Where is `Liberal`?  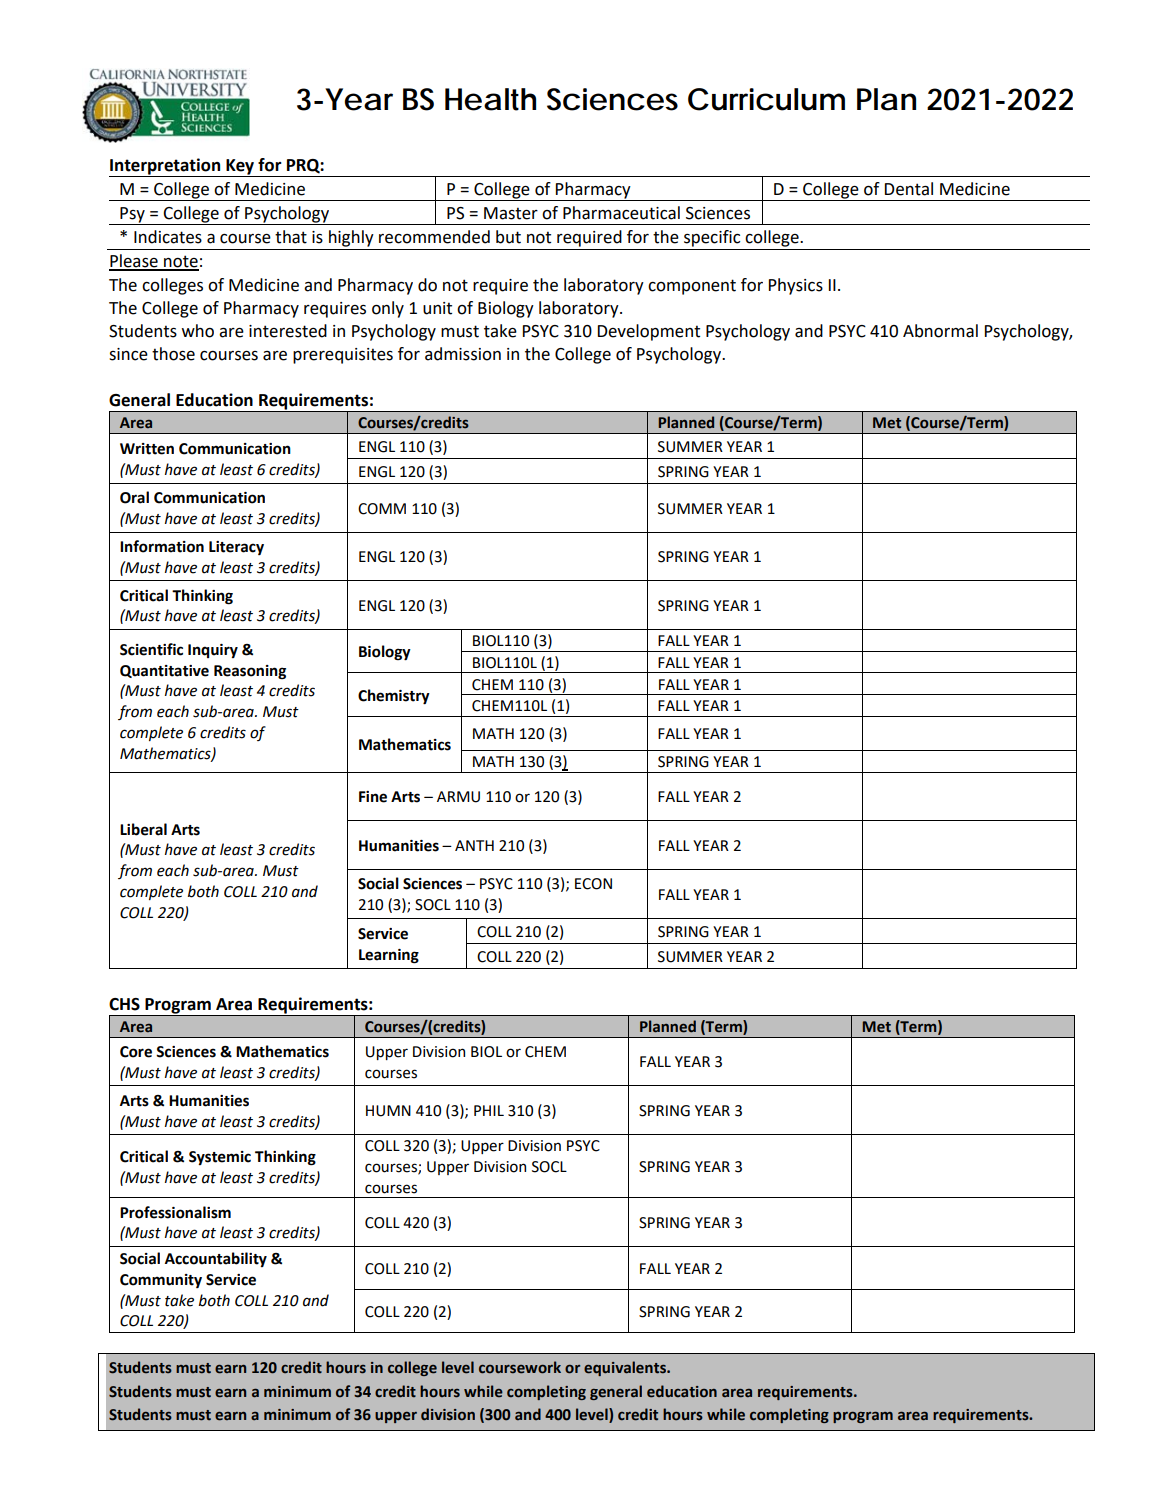 Liberal is located at coordinates (143, 829).
